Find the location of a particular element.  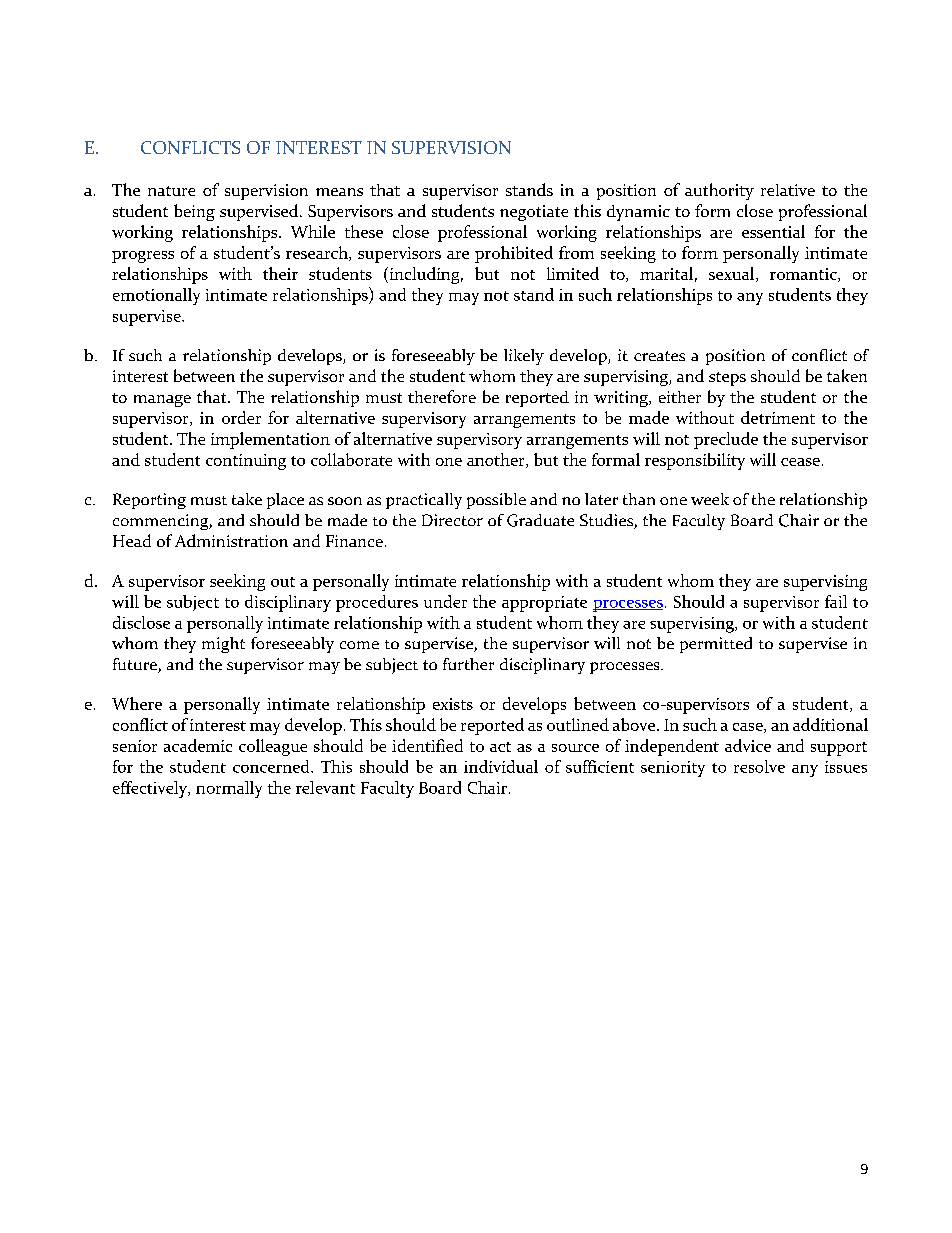

normally is located at coordinates (229, 789).
